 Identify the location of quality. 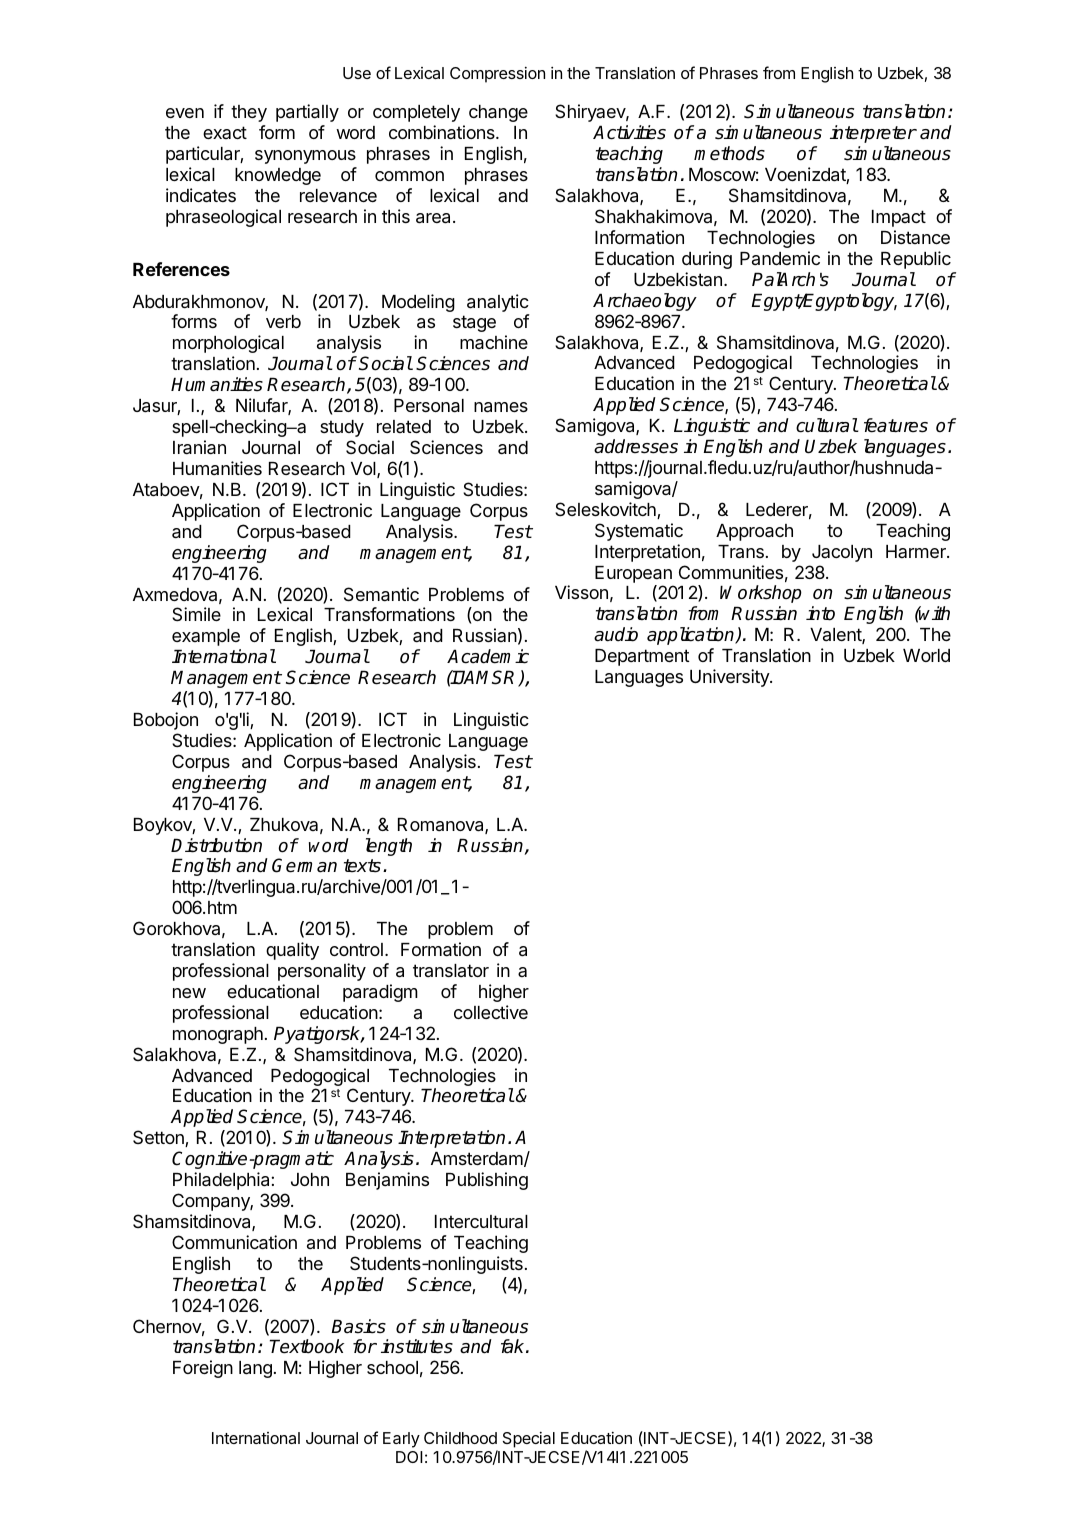
(292, 951).
